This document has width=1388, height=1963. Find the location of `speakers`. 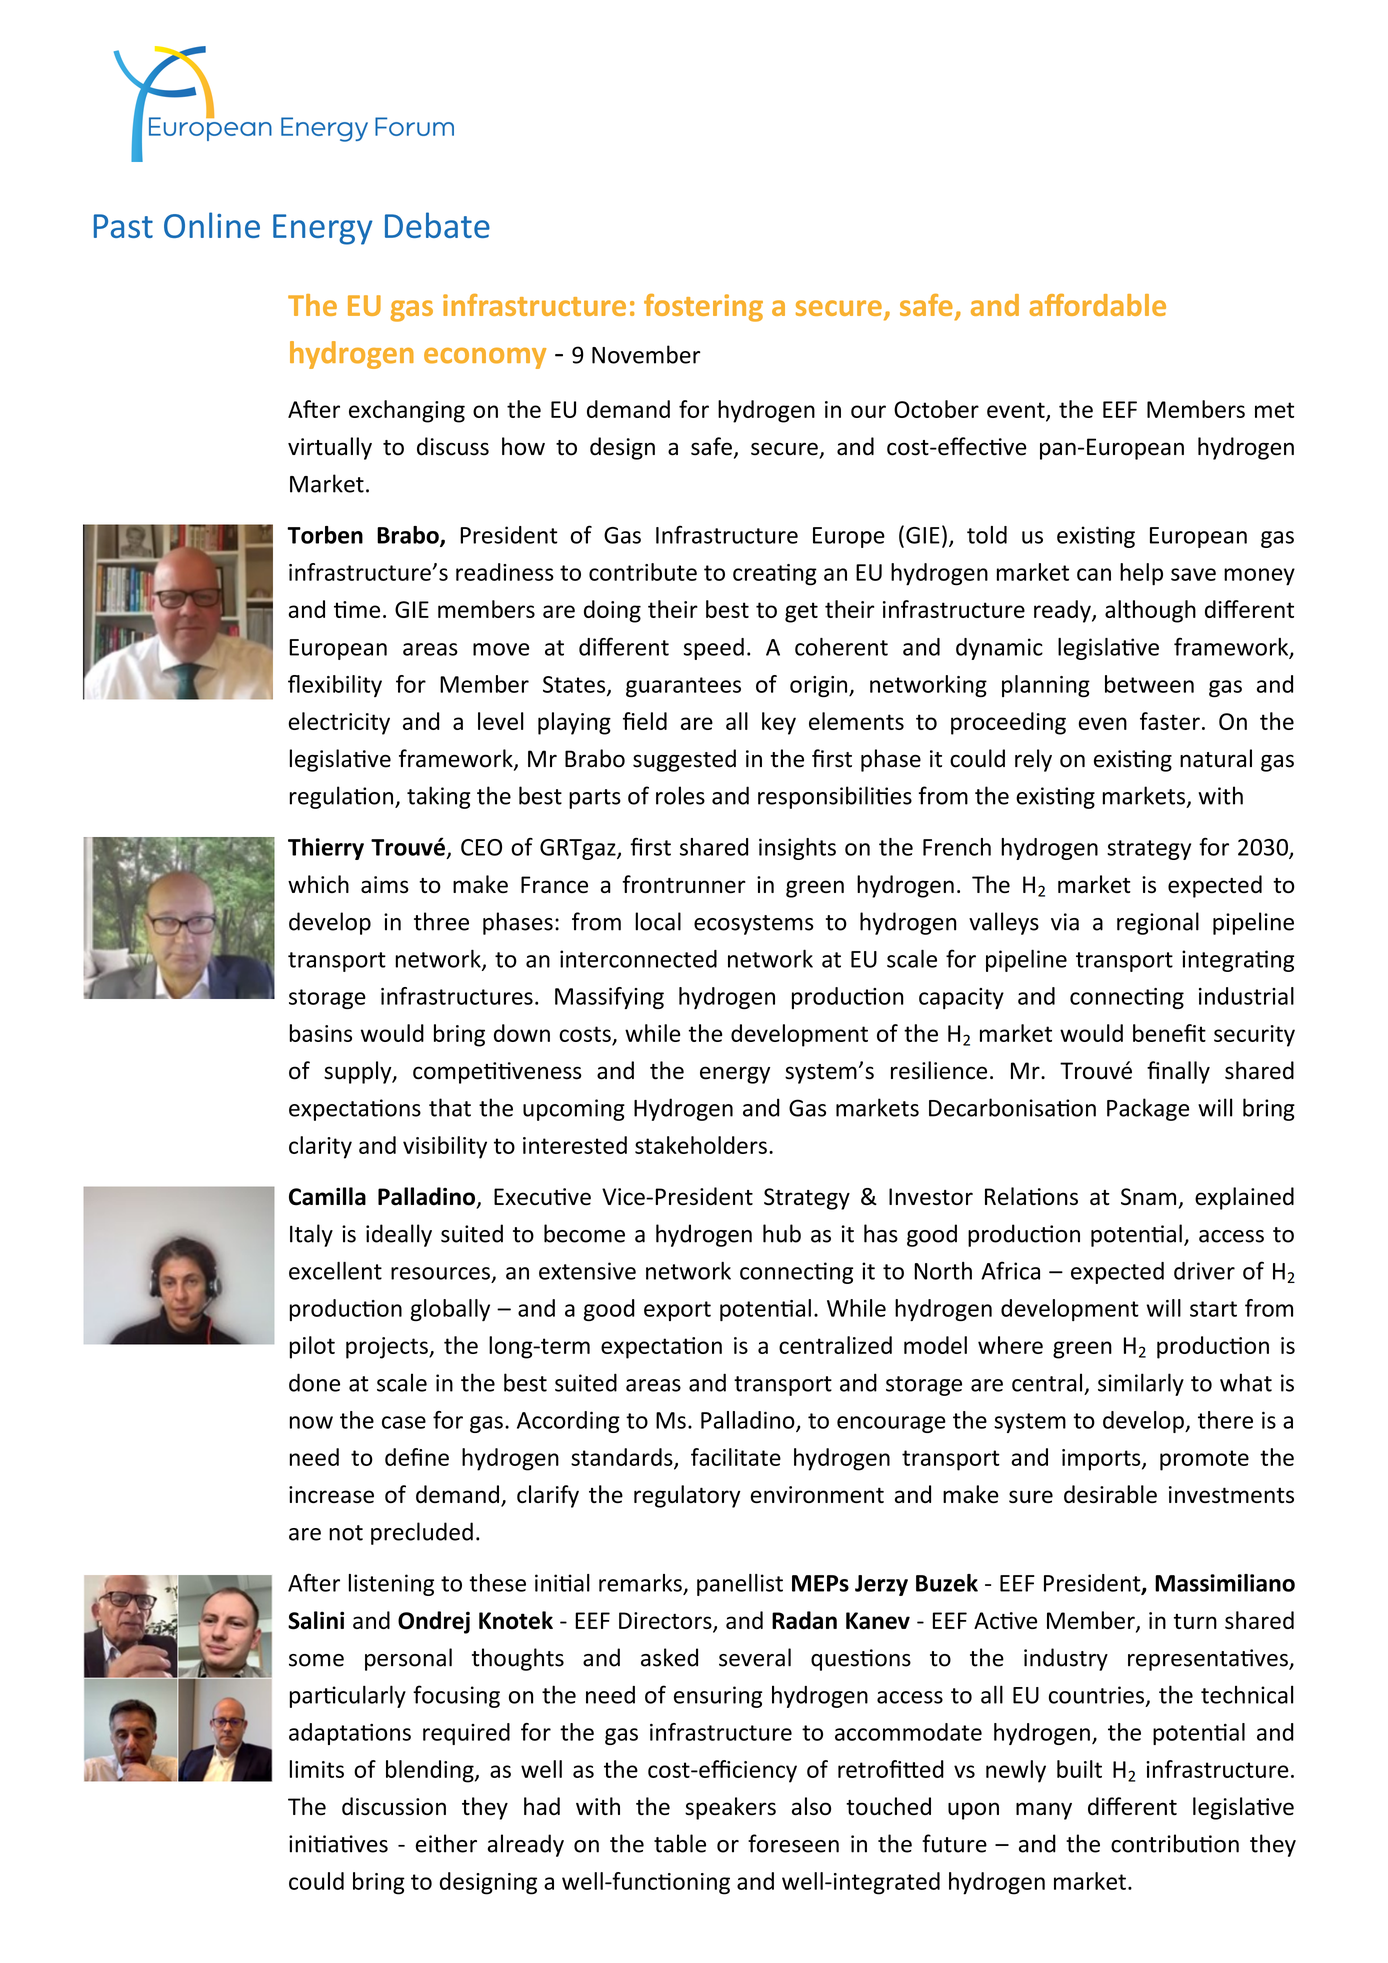

speakers is located at coordinates (730, 1808).
